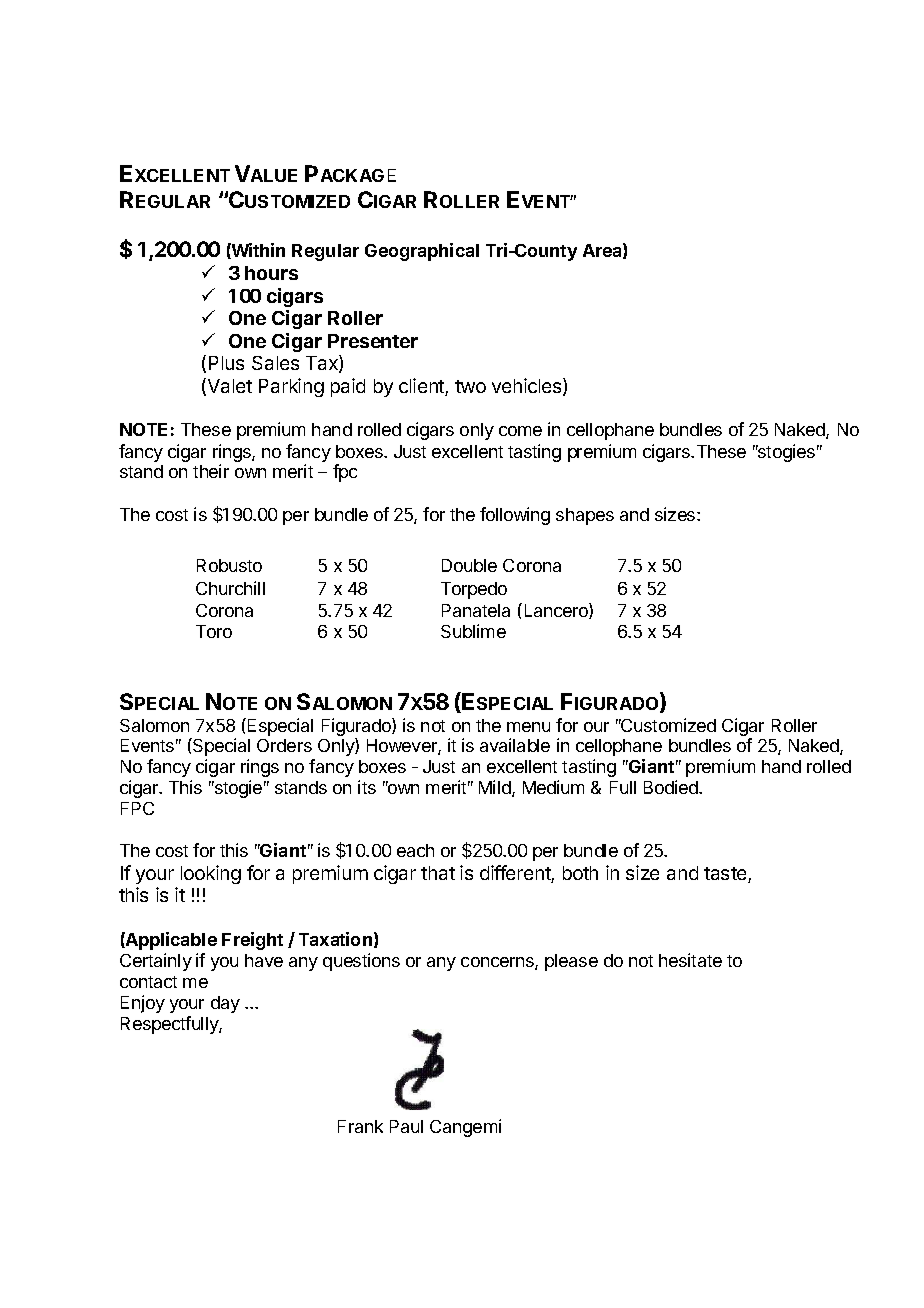 The width and height of the page is (924, 1308). What do you see at coordinates (226, 363) in the page?
I see `Plus` at bounding box center [226, 363].
